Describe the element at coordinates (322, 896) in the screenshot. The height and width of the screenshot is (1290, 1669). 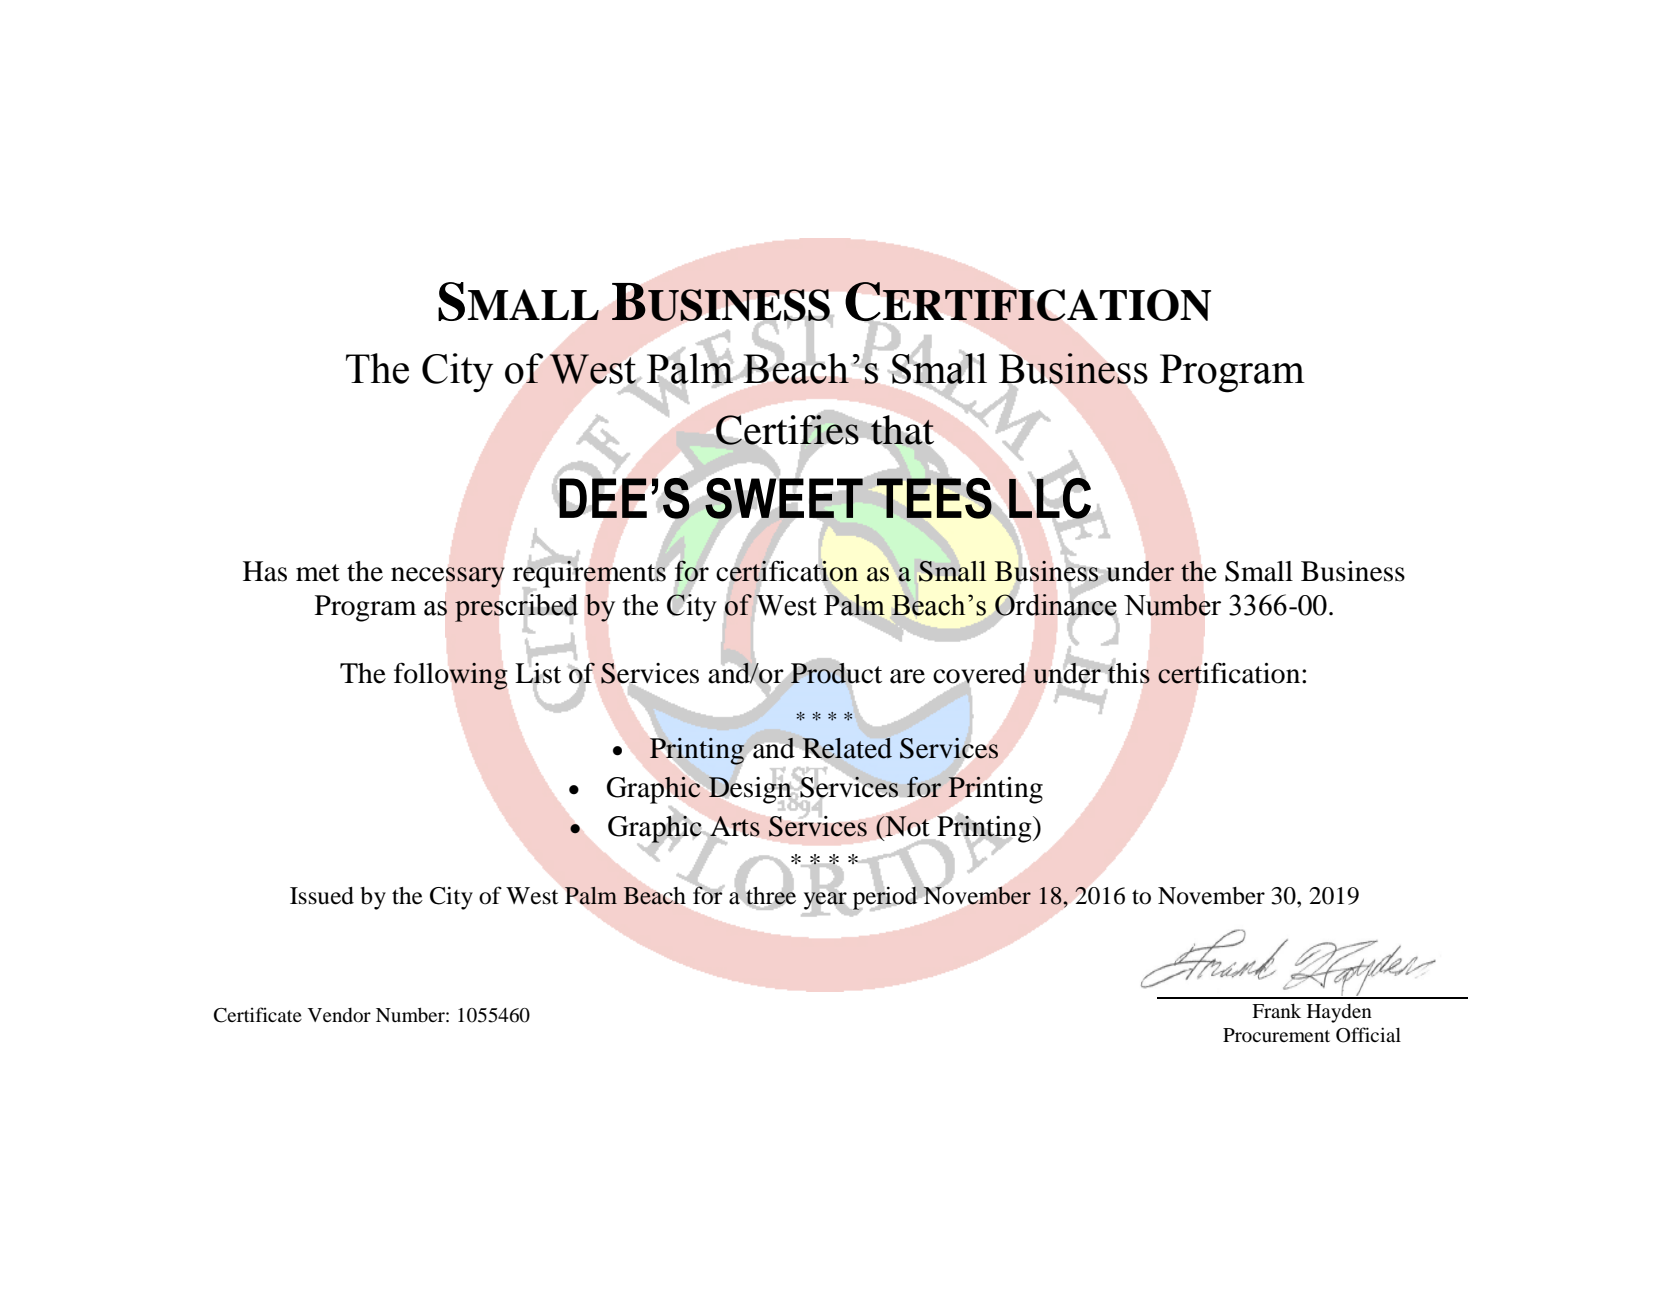
I see `Issued` at that location.
